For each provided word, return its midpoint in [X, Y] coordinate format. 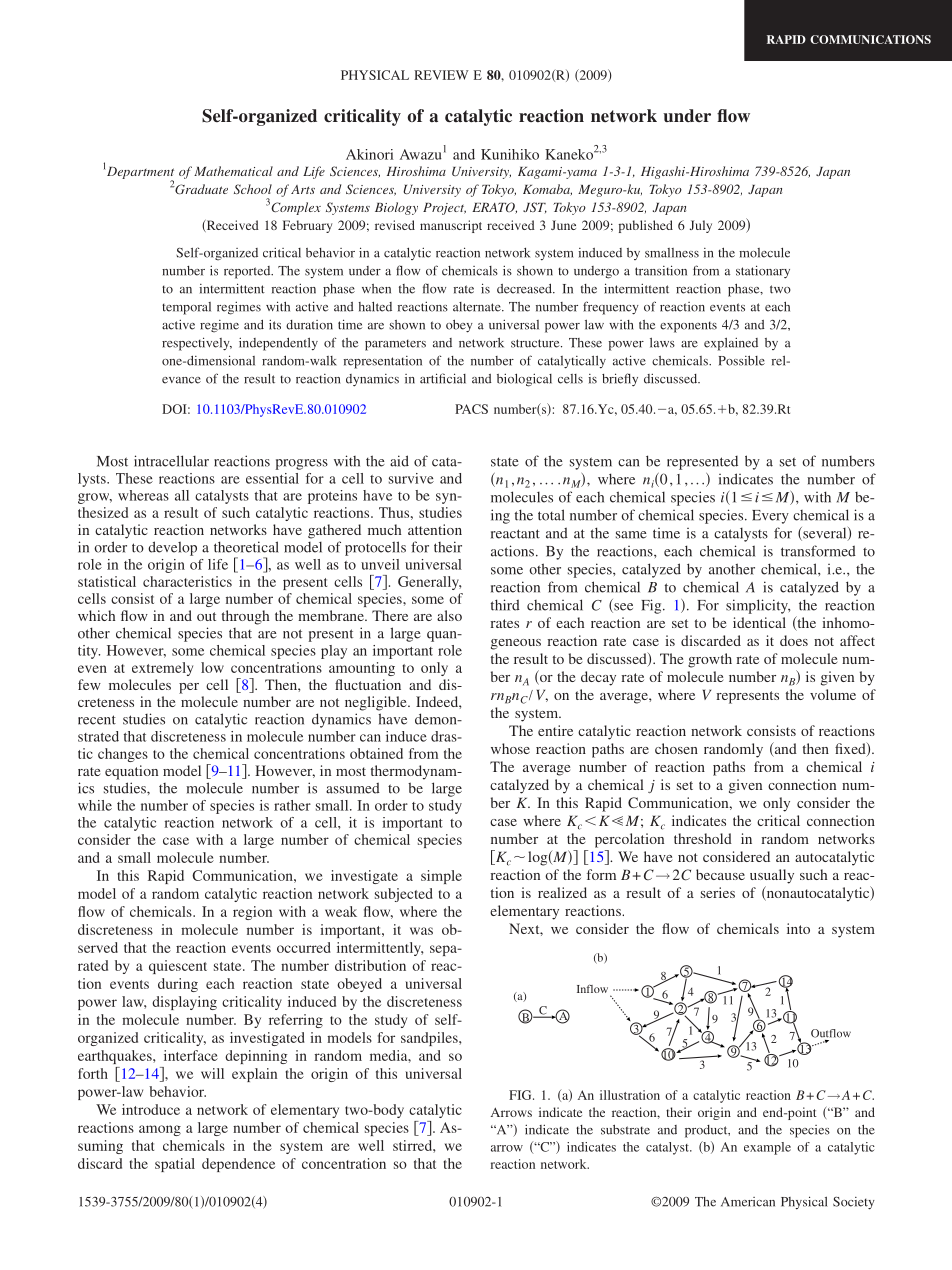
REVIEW [441, 75]
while [95, 805]
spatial [175, 1165]
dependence [238, 1165]
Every [770, 517]
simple [441, 877]
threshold [703, 838]
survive [411, 478]
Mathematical [233, 171]
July [701, 226]
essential [272, 478]
